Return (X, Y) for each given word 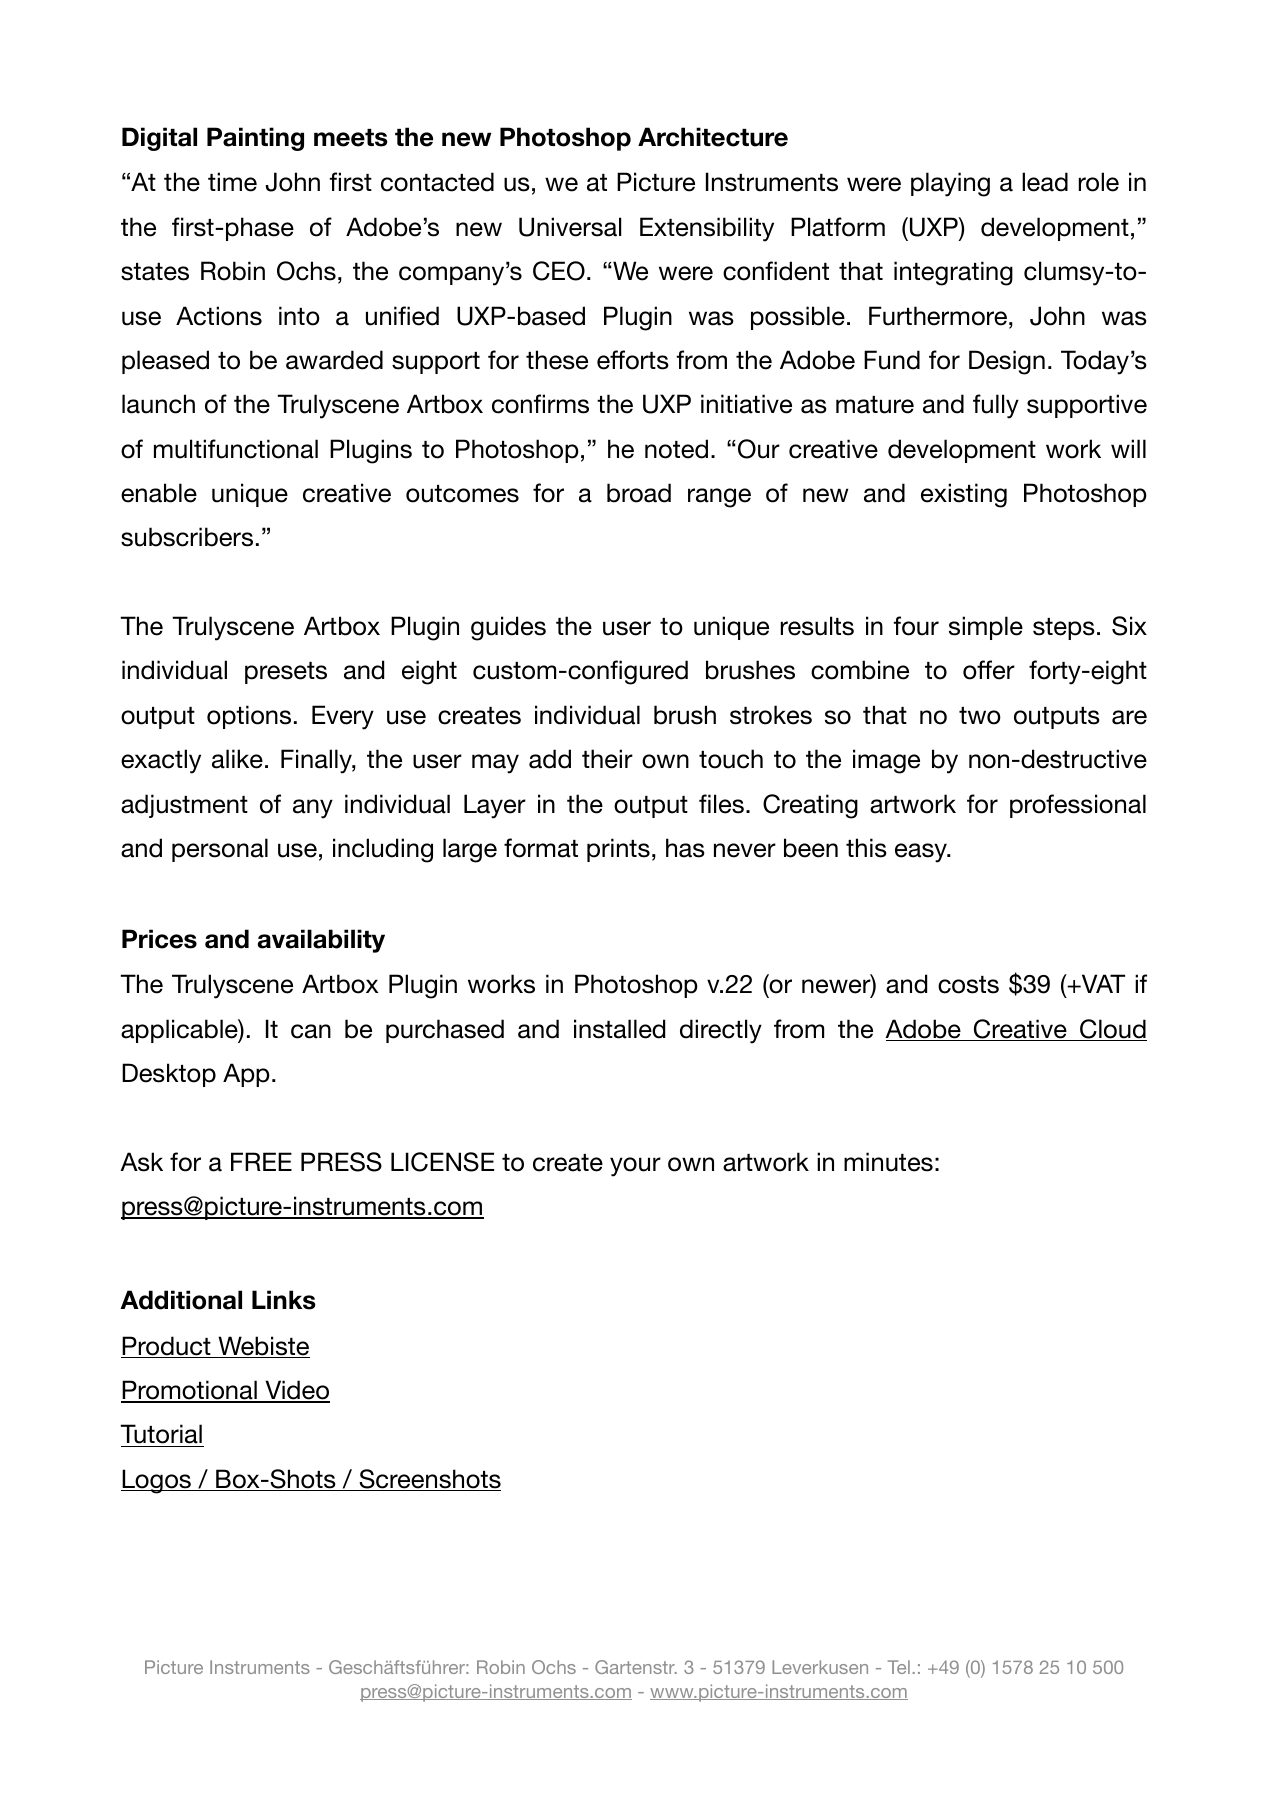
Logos (157, 1481)
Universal (570, 227)
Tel (899, 1667)
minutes (888, 1162)
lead (1045, 182)
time (232, 182)
